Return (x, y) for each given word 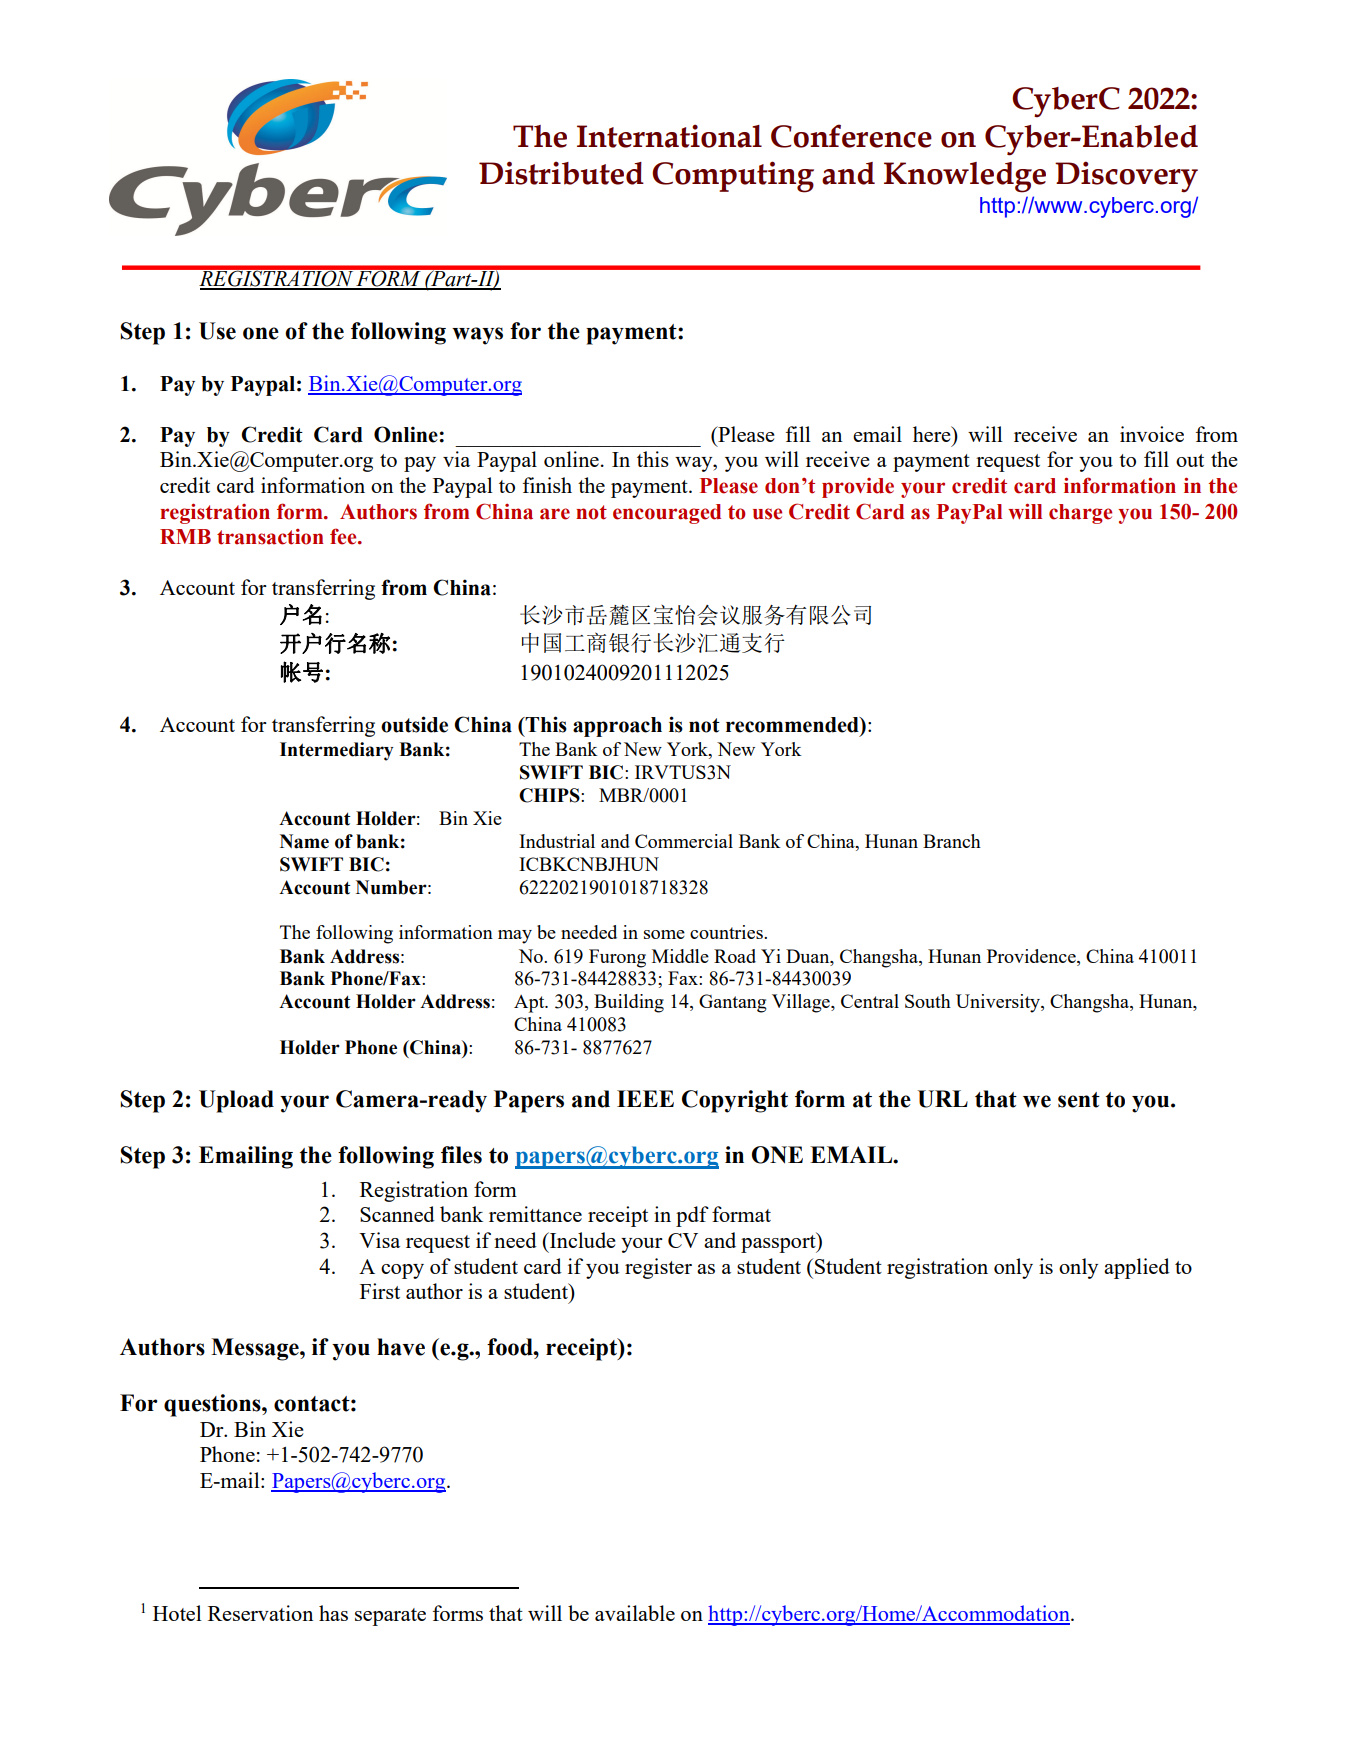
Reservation (260, 1613)
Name (304, 841)
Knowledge (965, 177)
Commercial (684, 841)
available (635, 1613)
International (669, 136)
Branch (952, 841)
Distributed (561, 173)
